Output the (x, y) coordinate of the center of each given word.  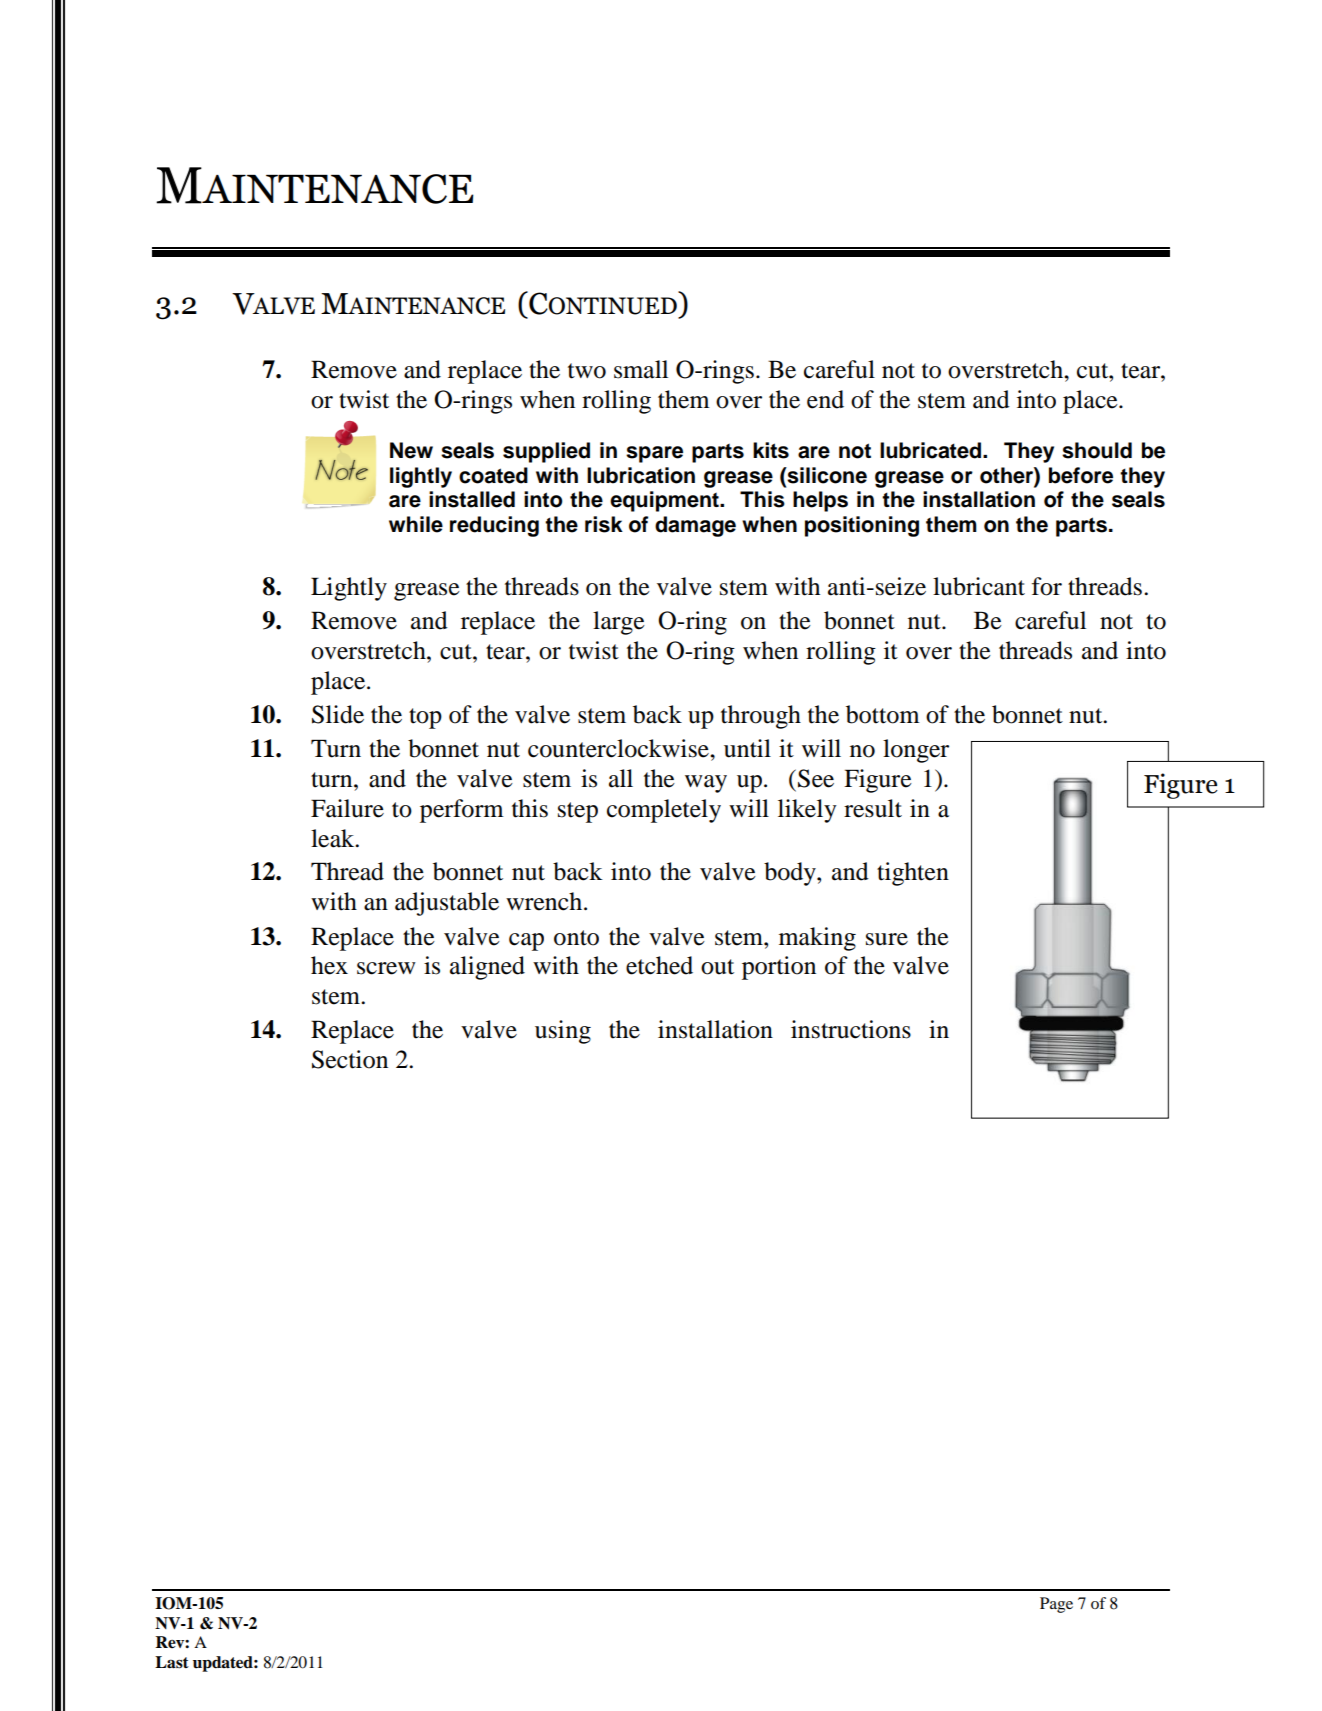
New (411, 450)
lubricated (932, 450)
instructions (851, 1029)
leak (334, 838)
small (641, 369)
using (563, 1032)
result (873, 808)
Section (350, 1059)
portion (779, 968)
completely (664, 811)
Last (172, 1662)
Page (1056, 1605)
